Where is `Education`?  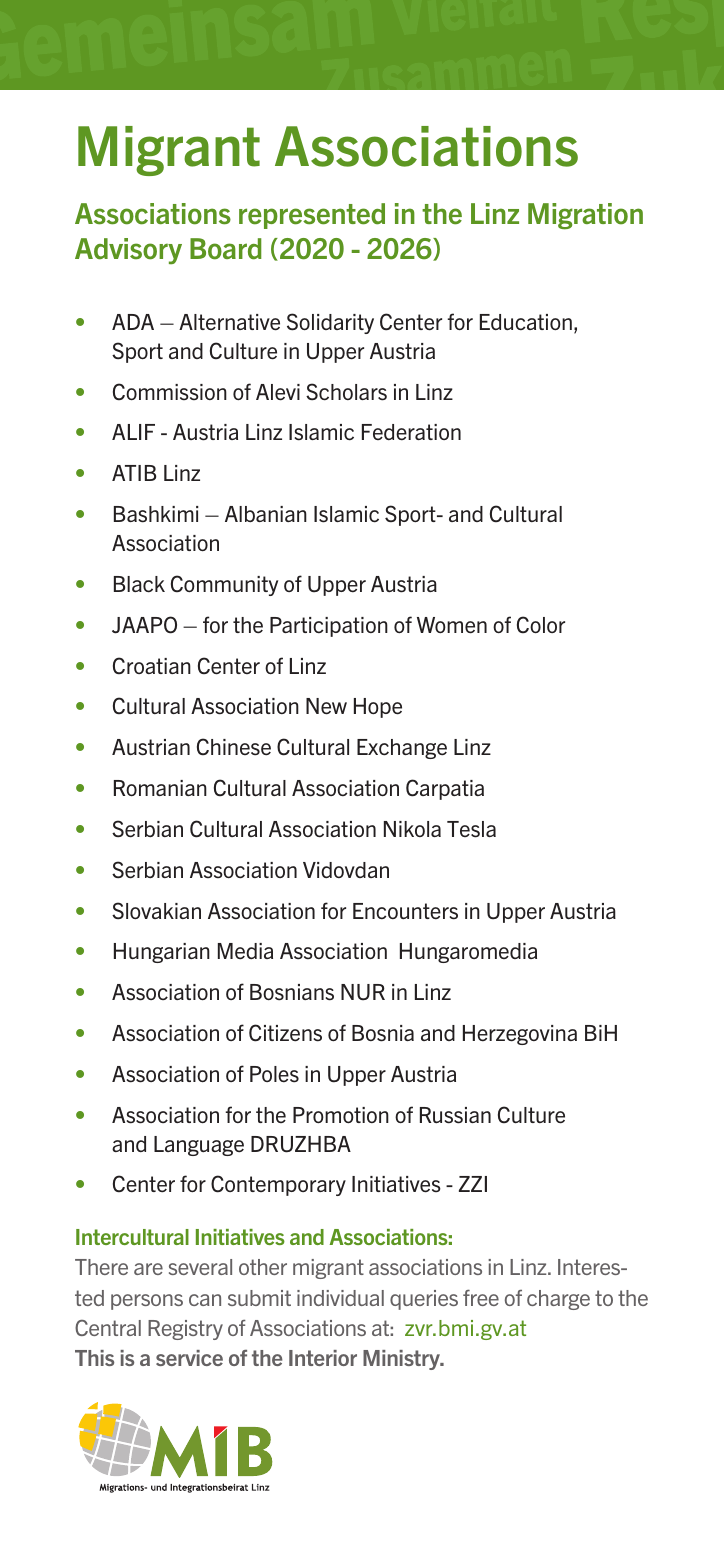 Education is located at coordinates (526, 322).
